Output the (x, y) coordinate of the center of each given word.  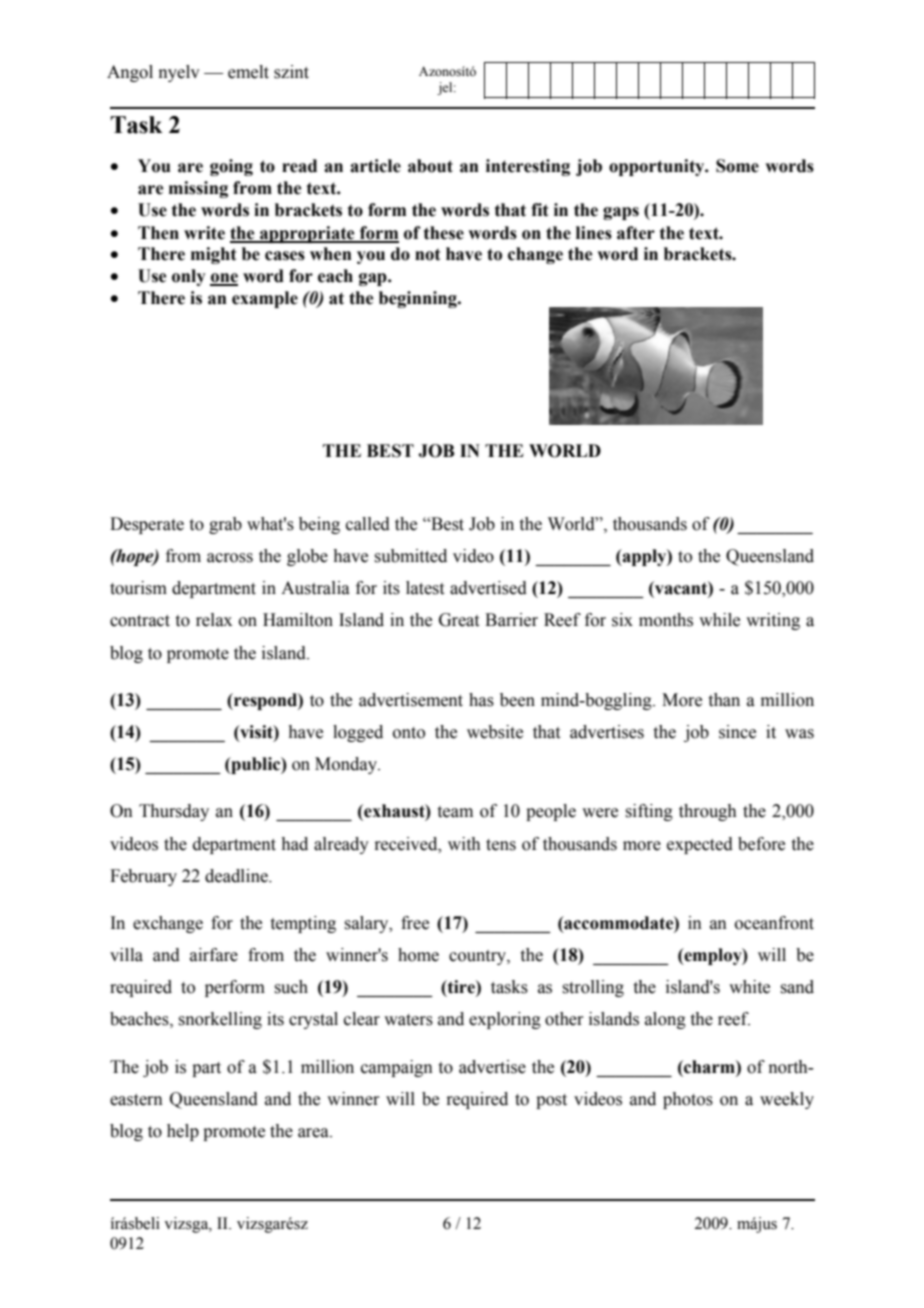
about (430, 166)
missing (198, 189)
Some (737, 166)
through (708, 812)
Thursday (174, 812)
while (719, 620)
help (183, 1132)
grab (225, 525)
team (455, 812)
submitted (410, 556)
